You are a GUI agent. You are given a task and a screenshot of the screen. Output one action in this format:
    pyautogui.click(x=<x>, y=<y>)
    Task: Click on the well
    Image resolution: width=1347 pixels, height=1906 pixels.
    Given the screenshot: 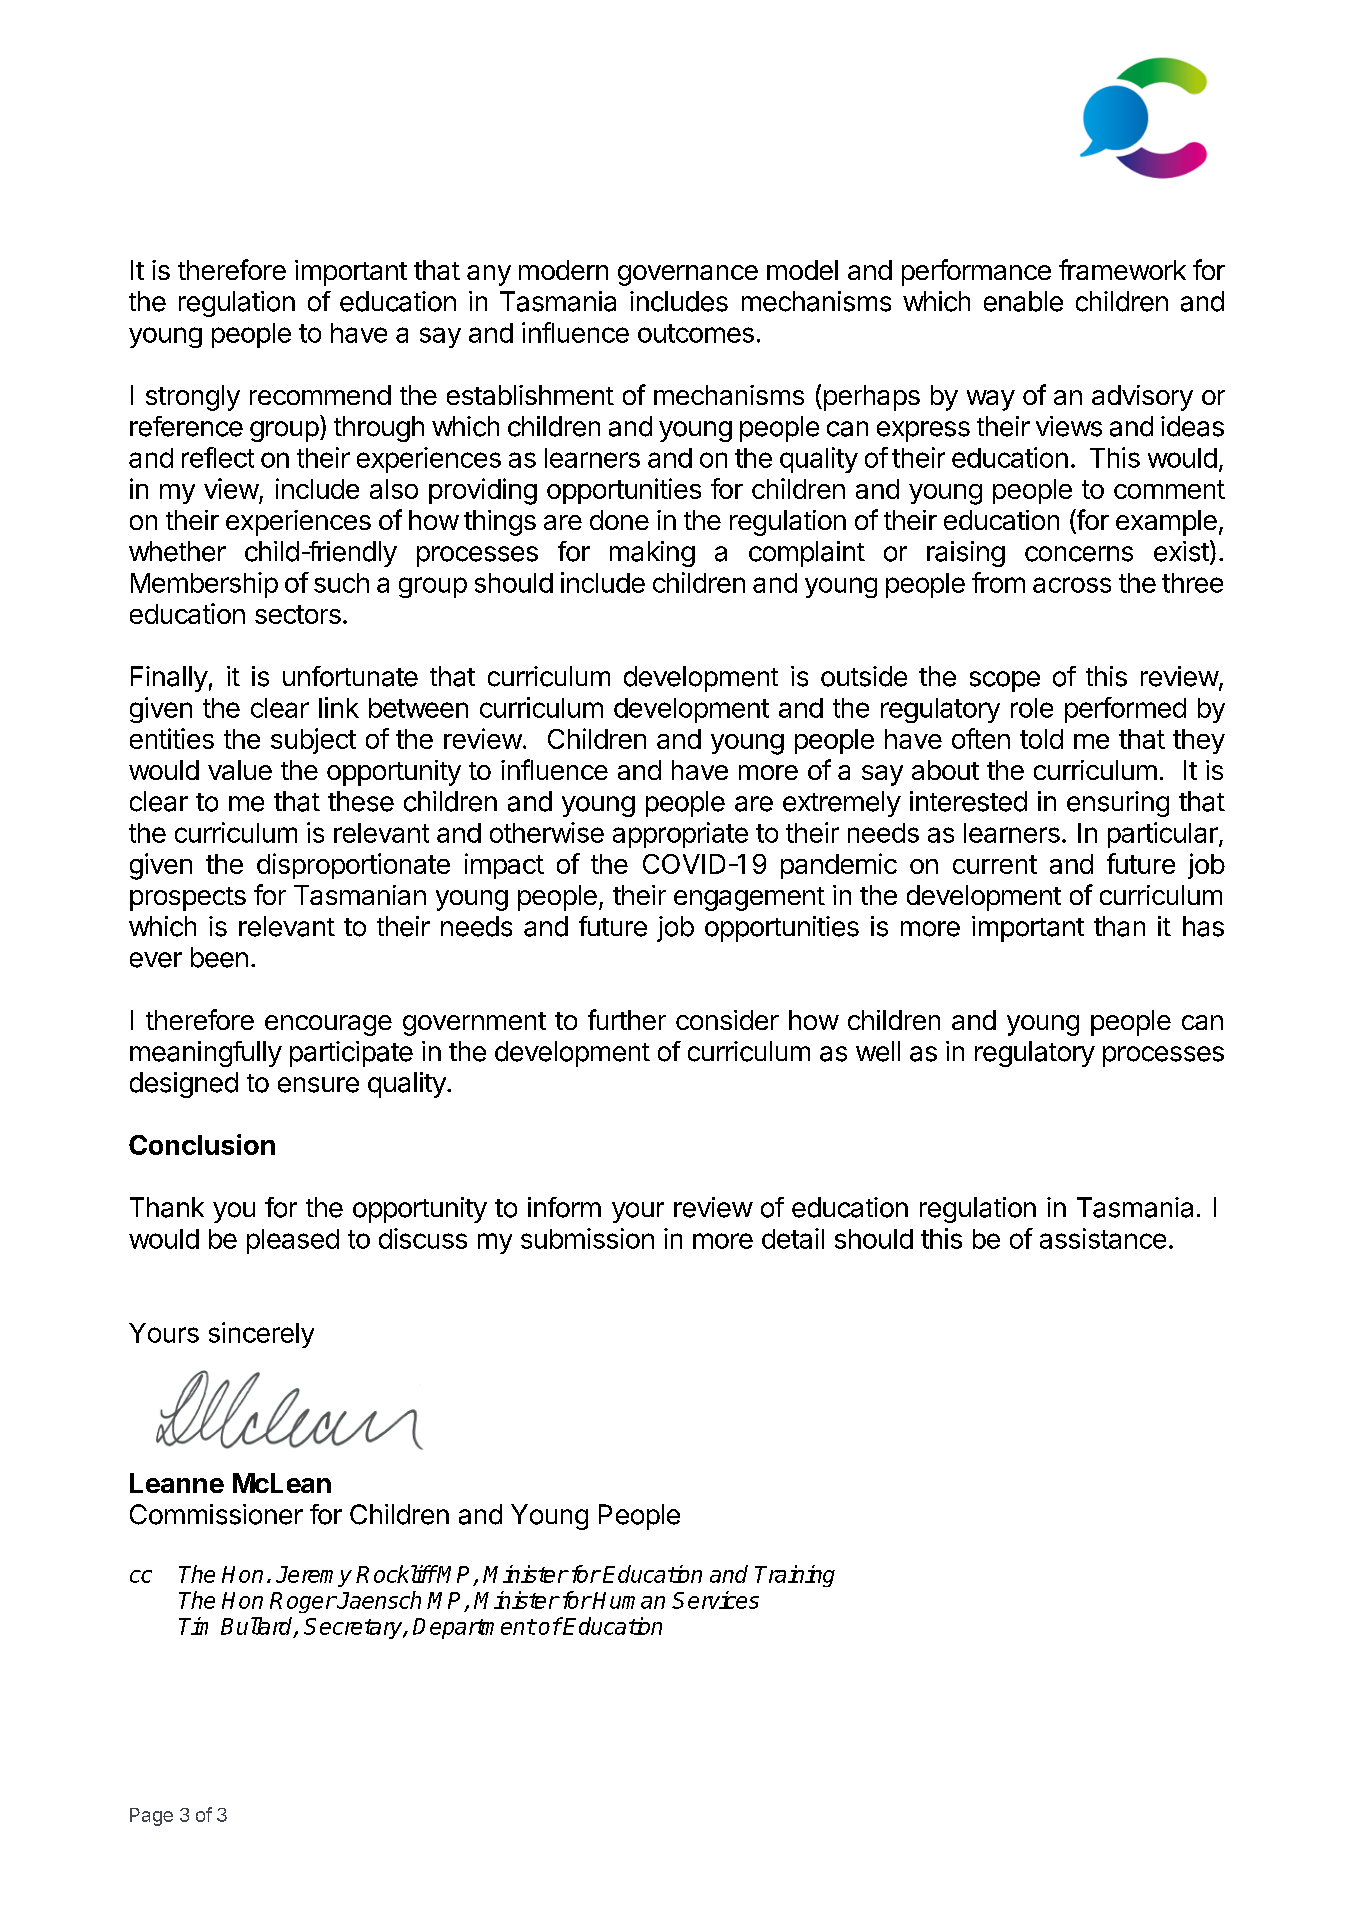 What is the action you would take?
    pyautogui.click(x=878, y=1051)
